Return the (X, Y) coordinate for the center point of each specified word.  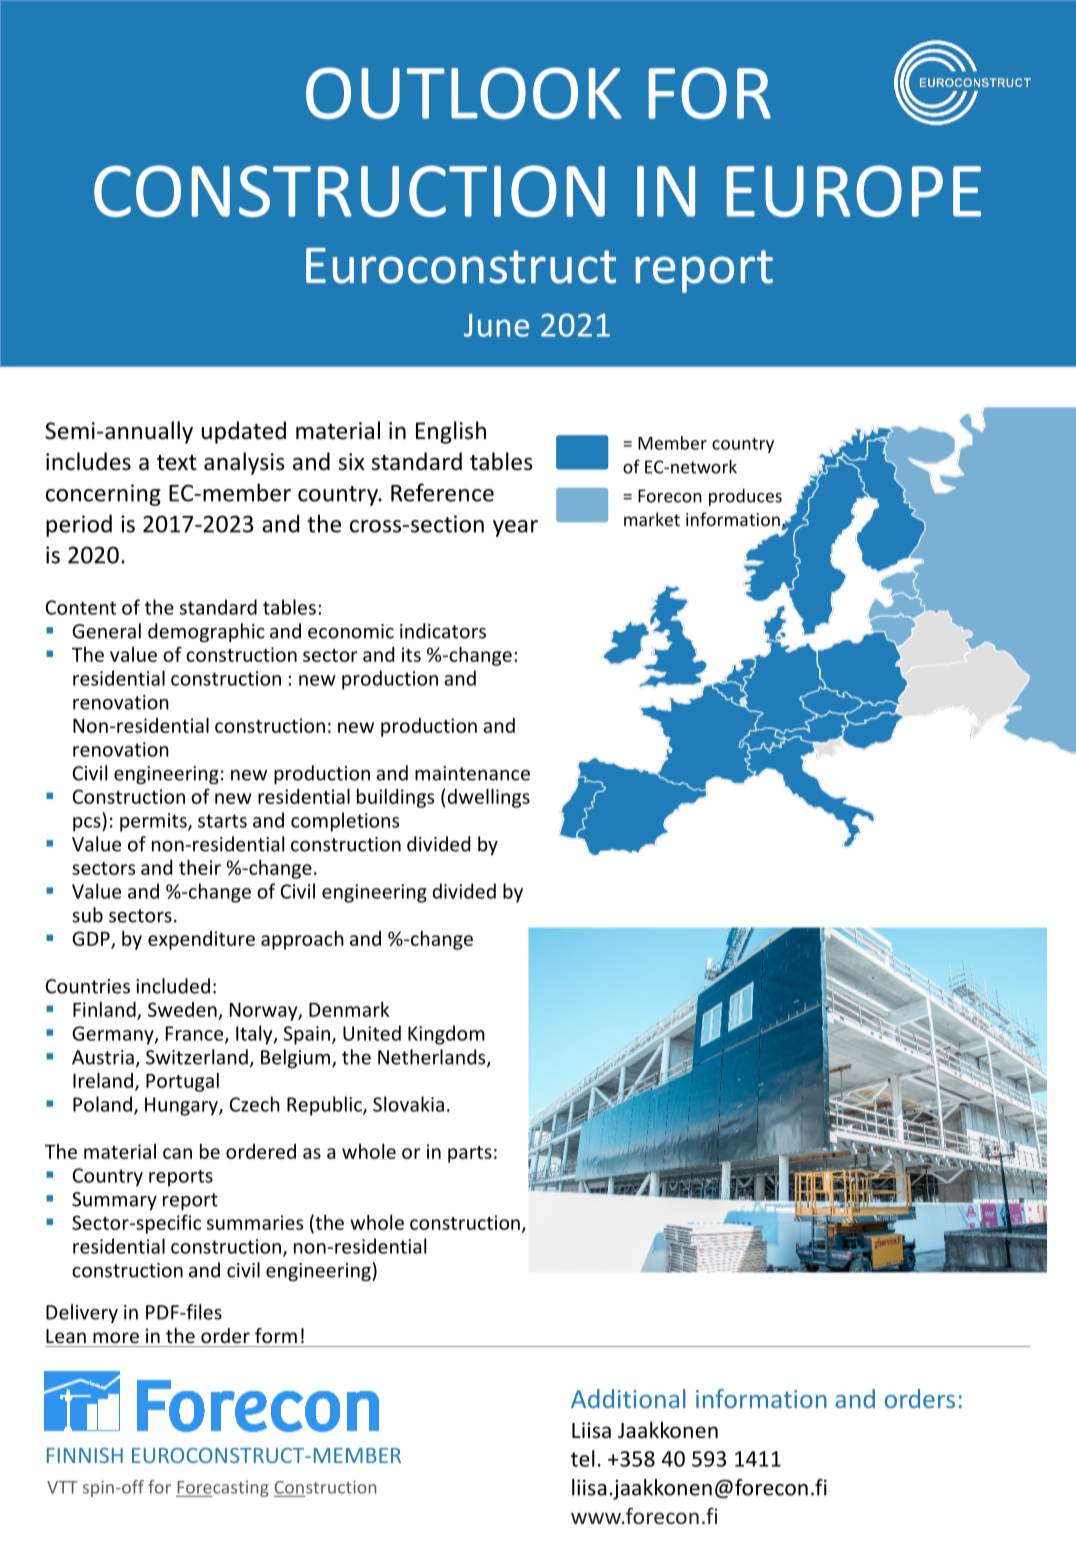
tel (583, 1458)
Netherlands (433, 1058)
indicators (443, 631)
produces (745, 497)
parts (470, 1154)
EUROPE (854, 191)
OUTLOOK (464, 93)
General (106, 631)
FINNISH (85, 1455)
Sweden (182, 1009)
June (496, 325)
